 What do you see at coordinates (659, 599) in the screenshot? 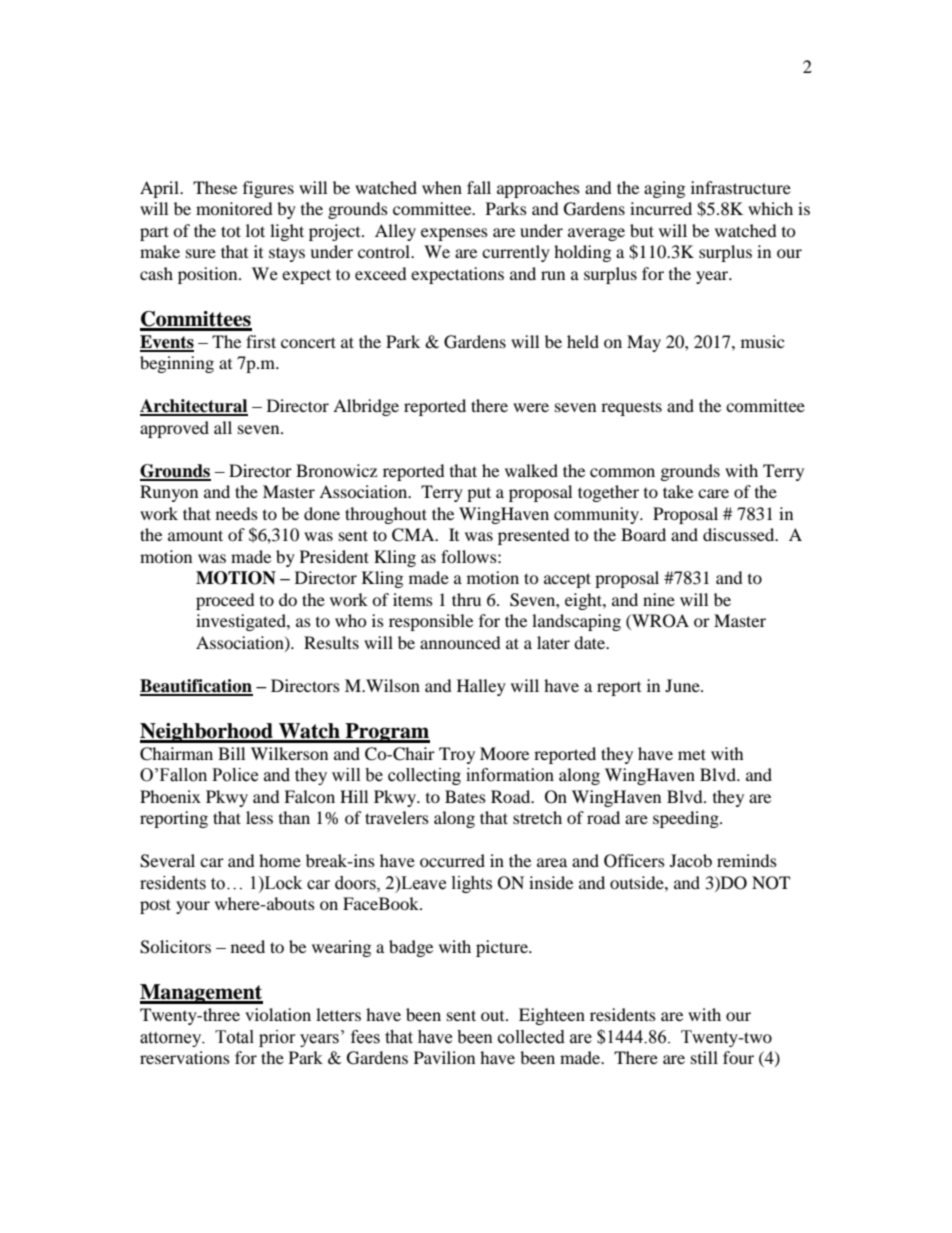
I see `nine` at bounding box center [659, 599].
